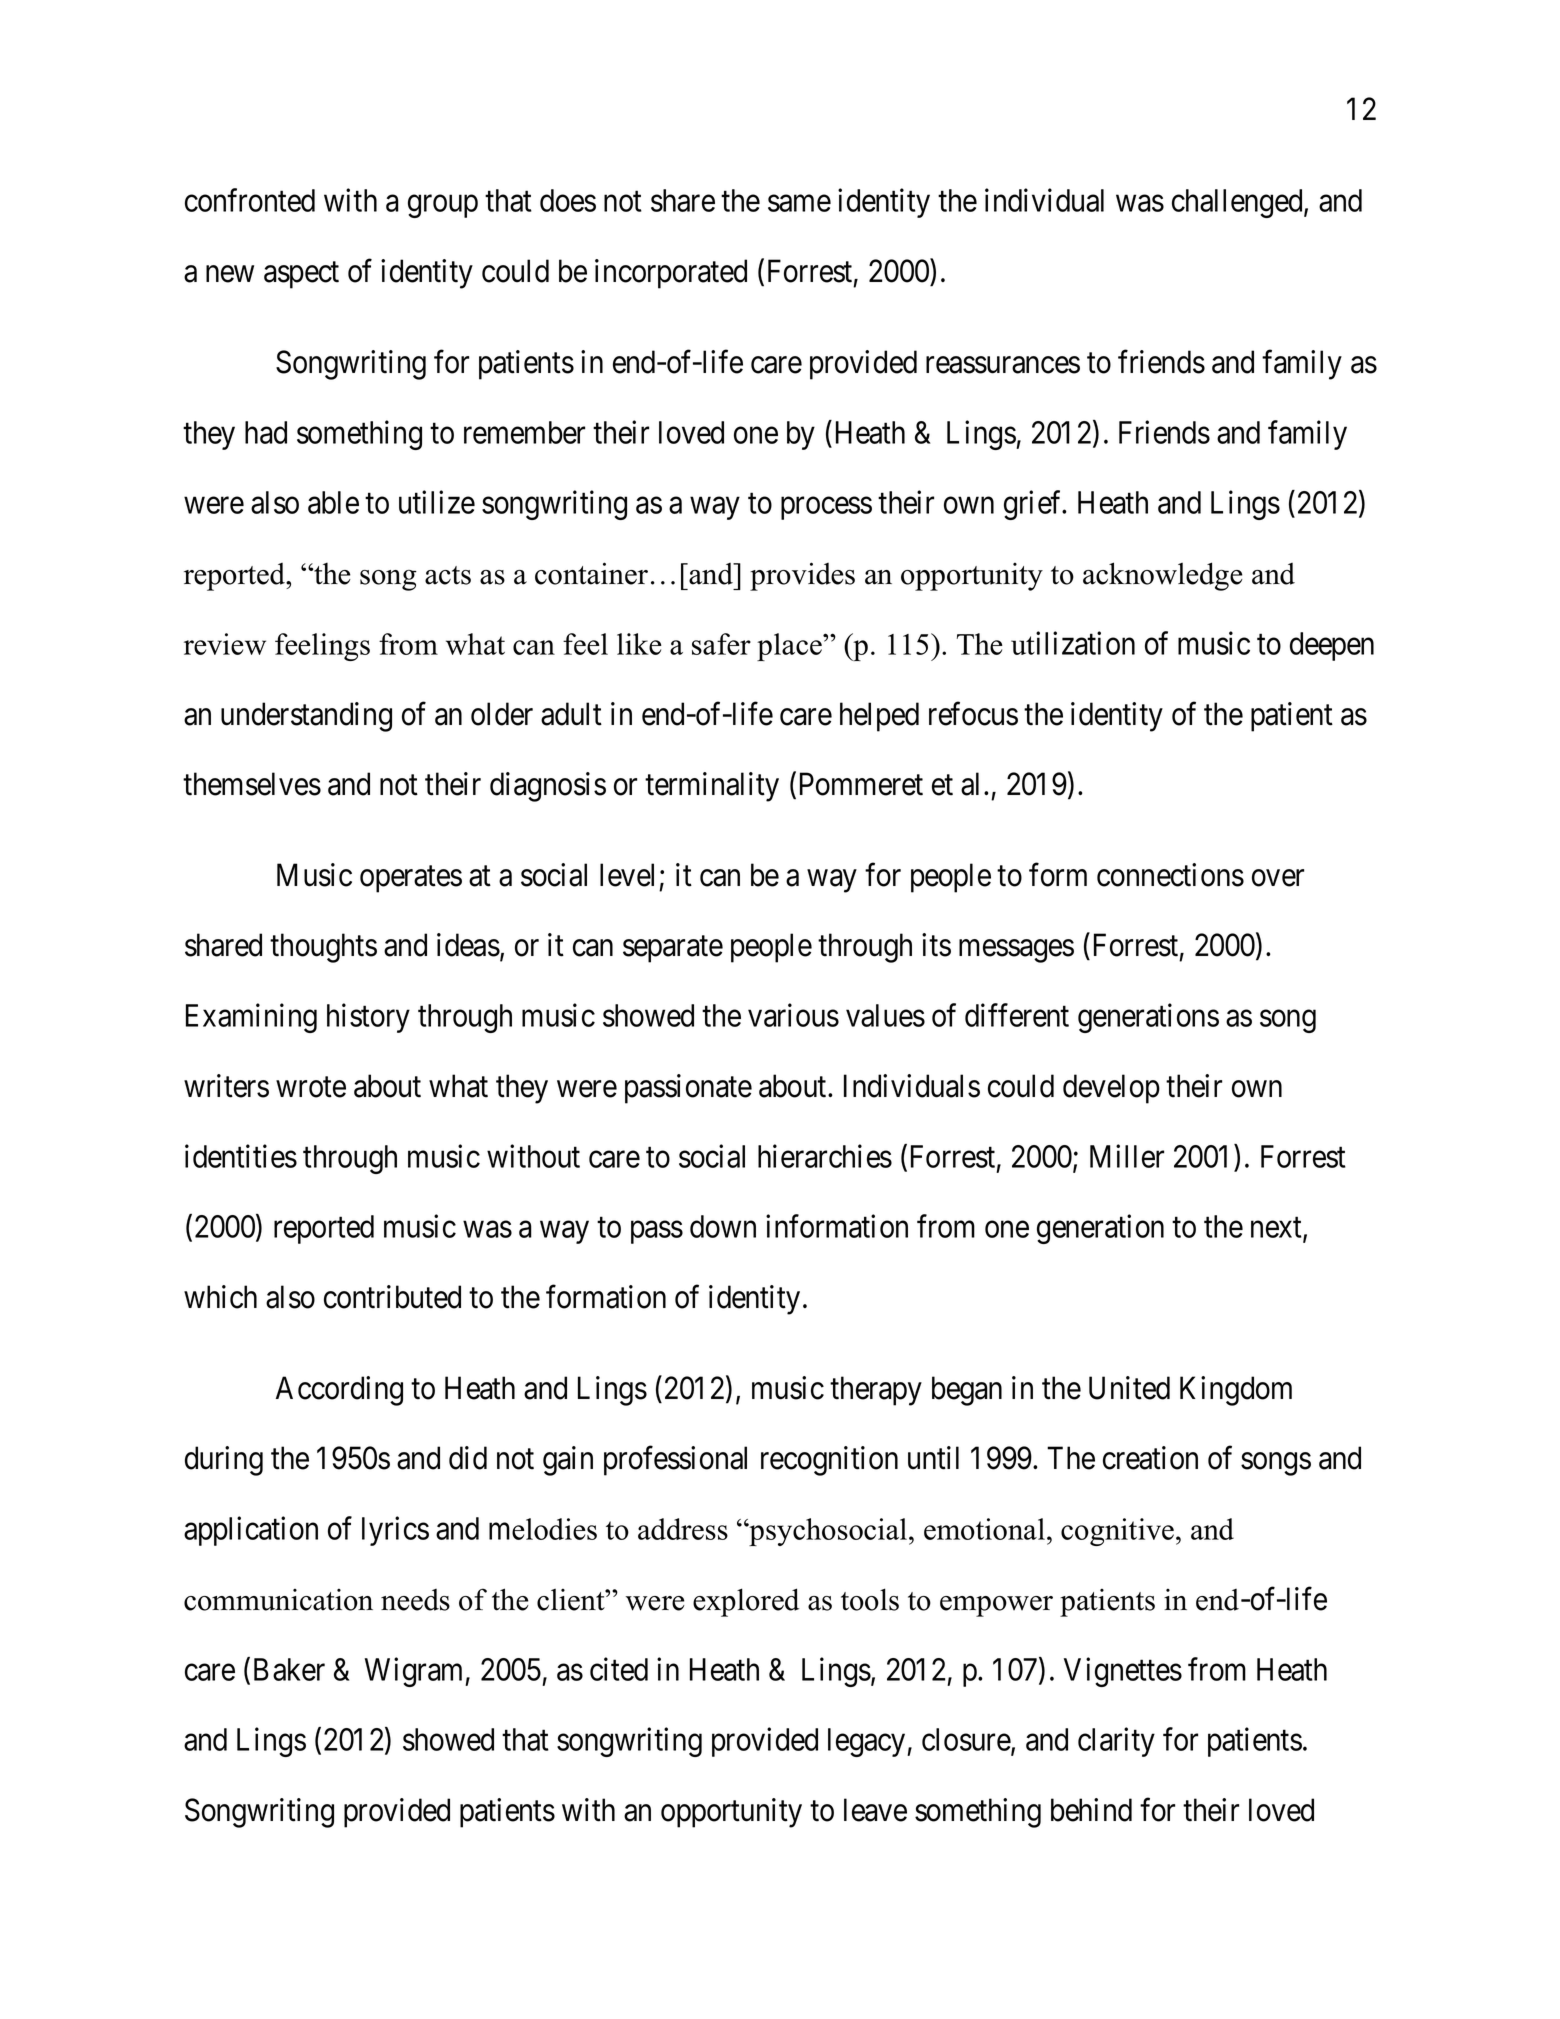 Image resolution: width=1560 pixels, height=2019 pixels. I want to click on helped, so click(879, 717).
